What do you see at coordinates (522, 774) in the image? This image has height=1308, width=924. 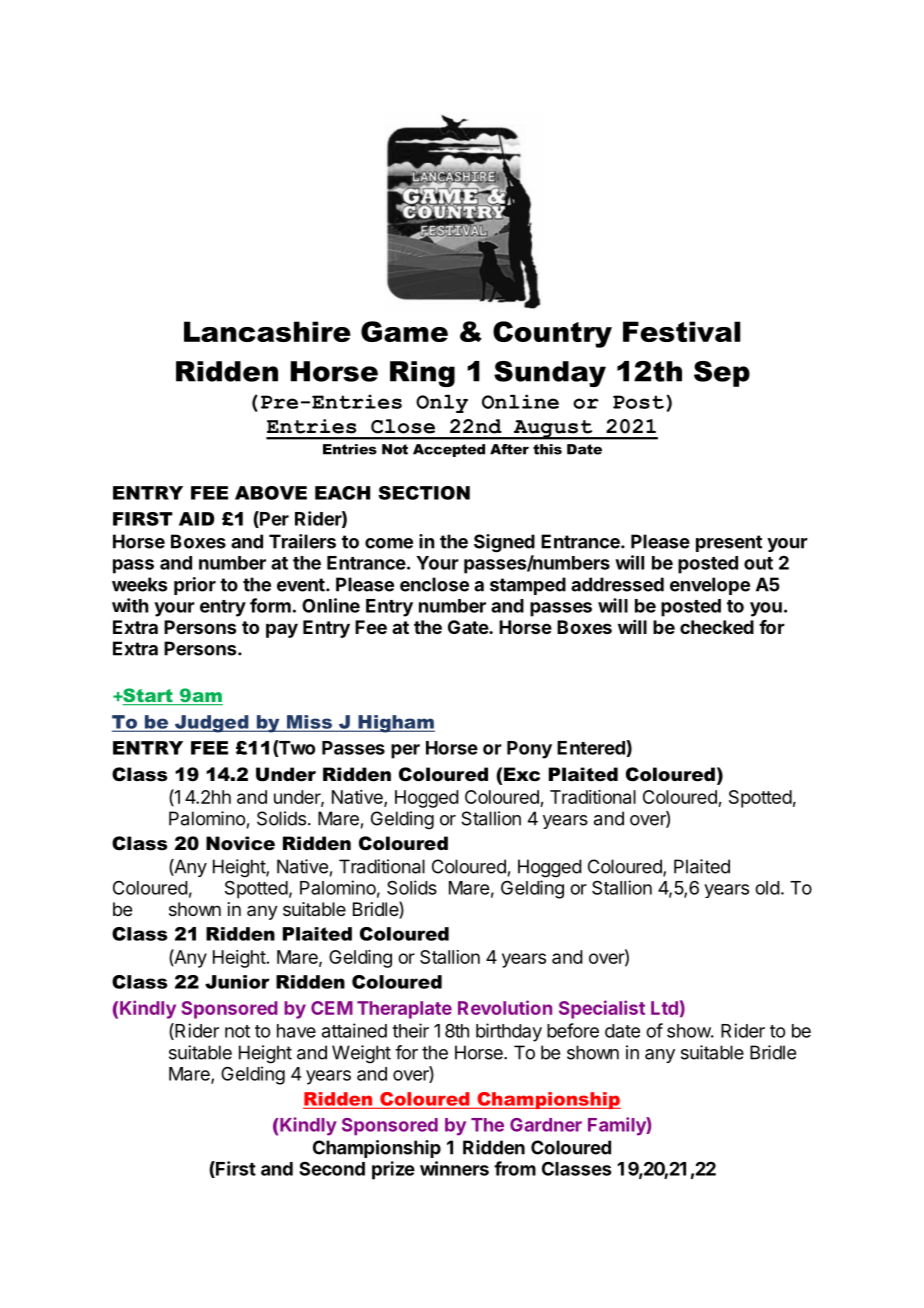 I see `Exc` at bounding box center [522, 774].
